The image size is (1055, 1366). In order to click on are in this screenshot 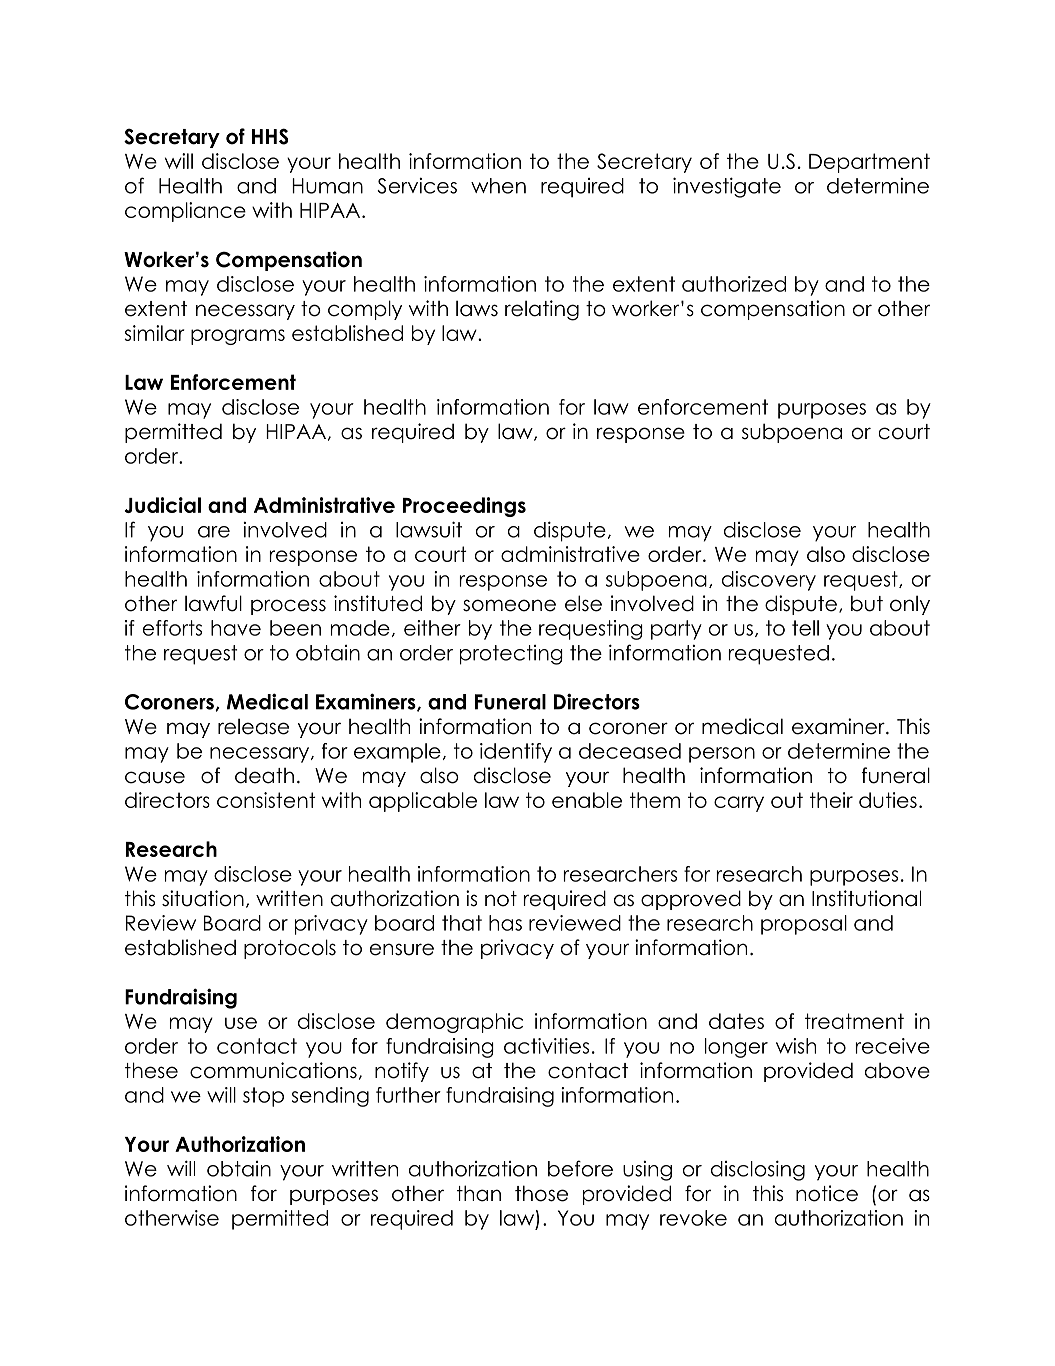, I will do `click(214, 532)`.
